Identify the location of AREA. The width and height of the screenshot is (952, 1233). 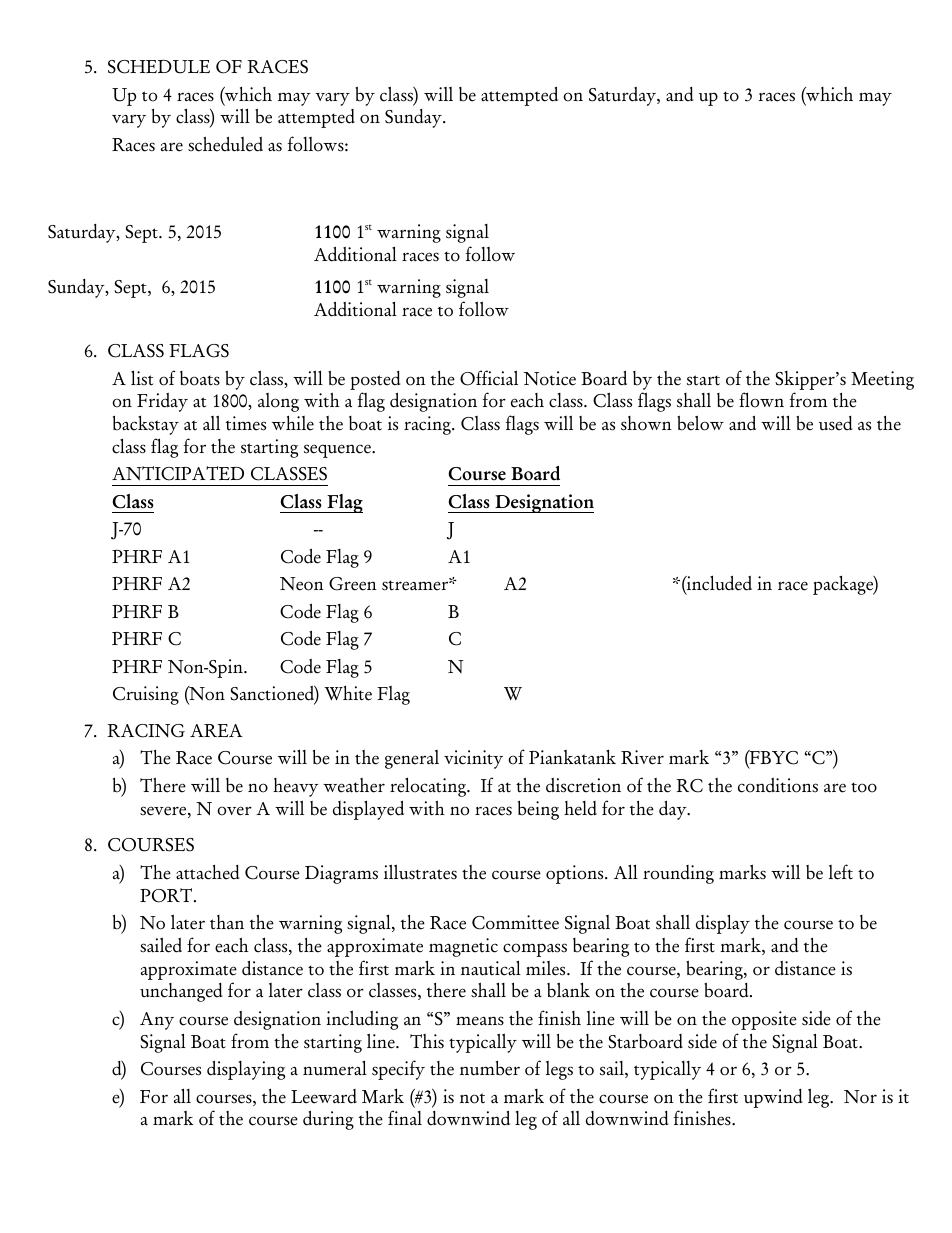
(216, 730).
